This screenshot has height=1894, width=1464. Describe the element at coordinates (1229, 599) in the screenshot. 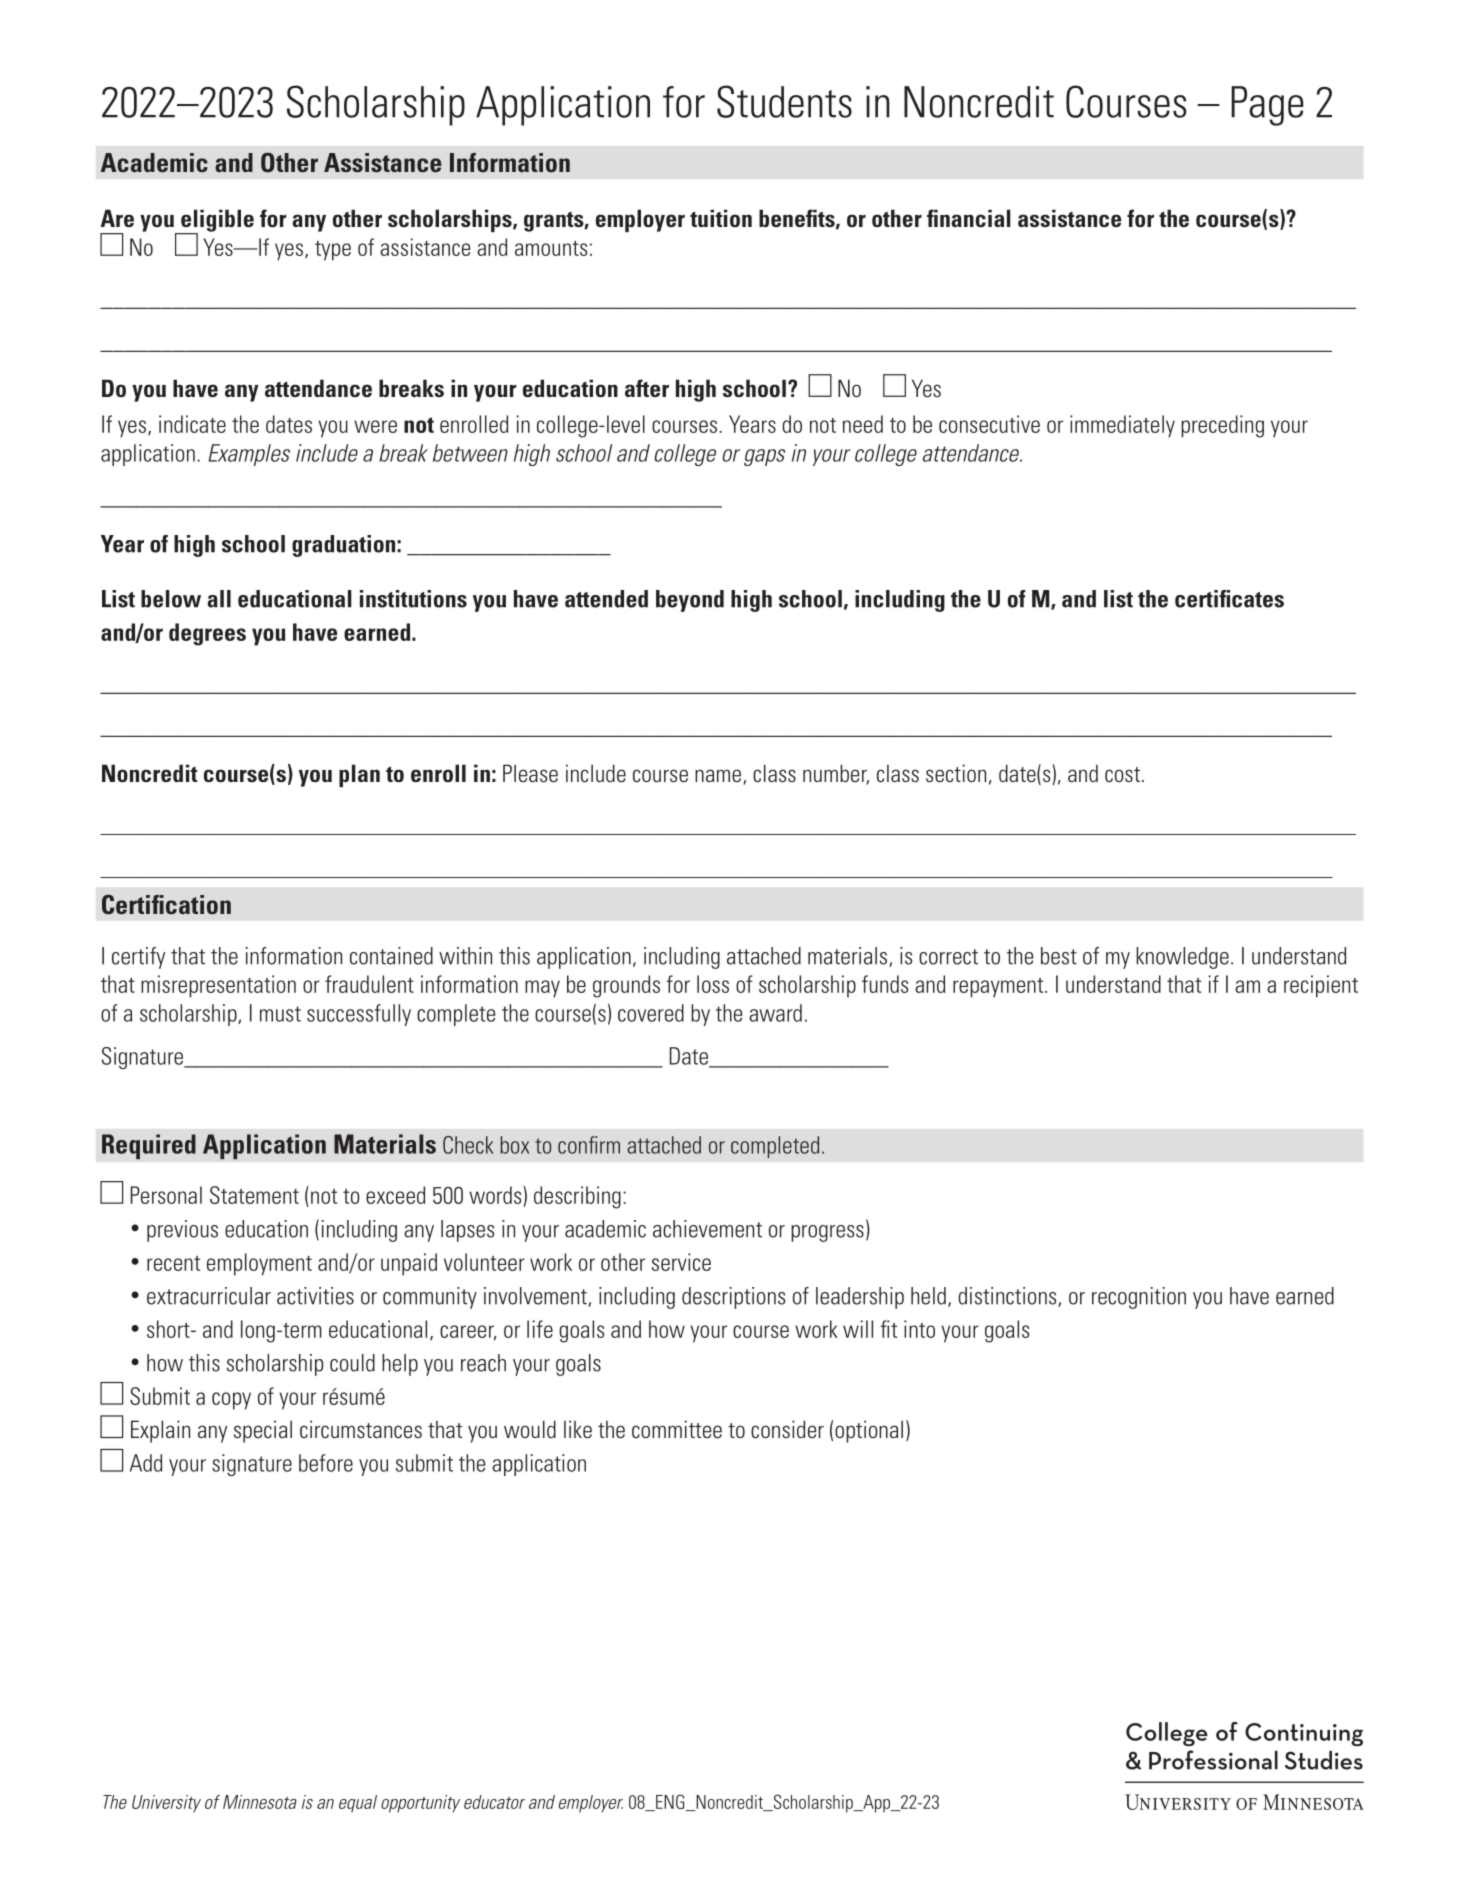

I see `certificates` at that location.
